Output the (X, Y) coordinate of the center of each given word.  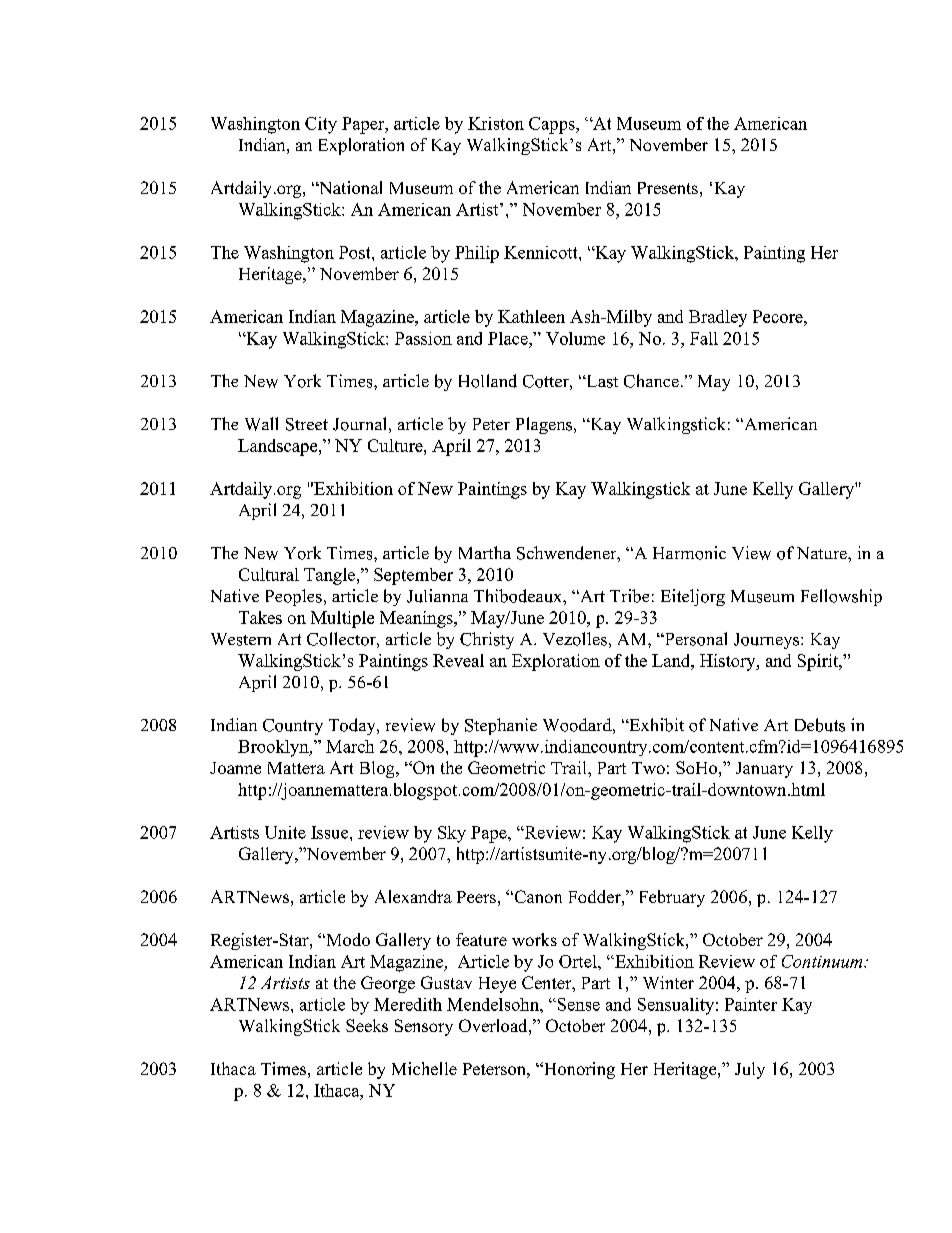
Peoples (294, 597)
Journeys (768, 641)
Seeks (367, 1025)
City (321, 125)
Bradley (718, 318)
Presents (668, 188)
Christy (487, 640)
